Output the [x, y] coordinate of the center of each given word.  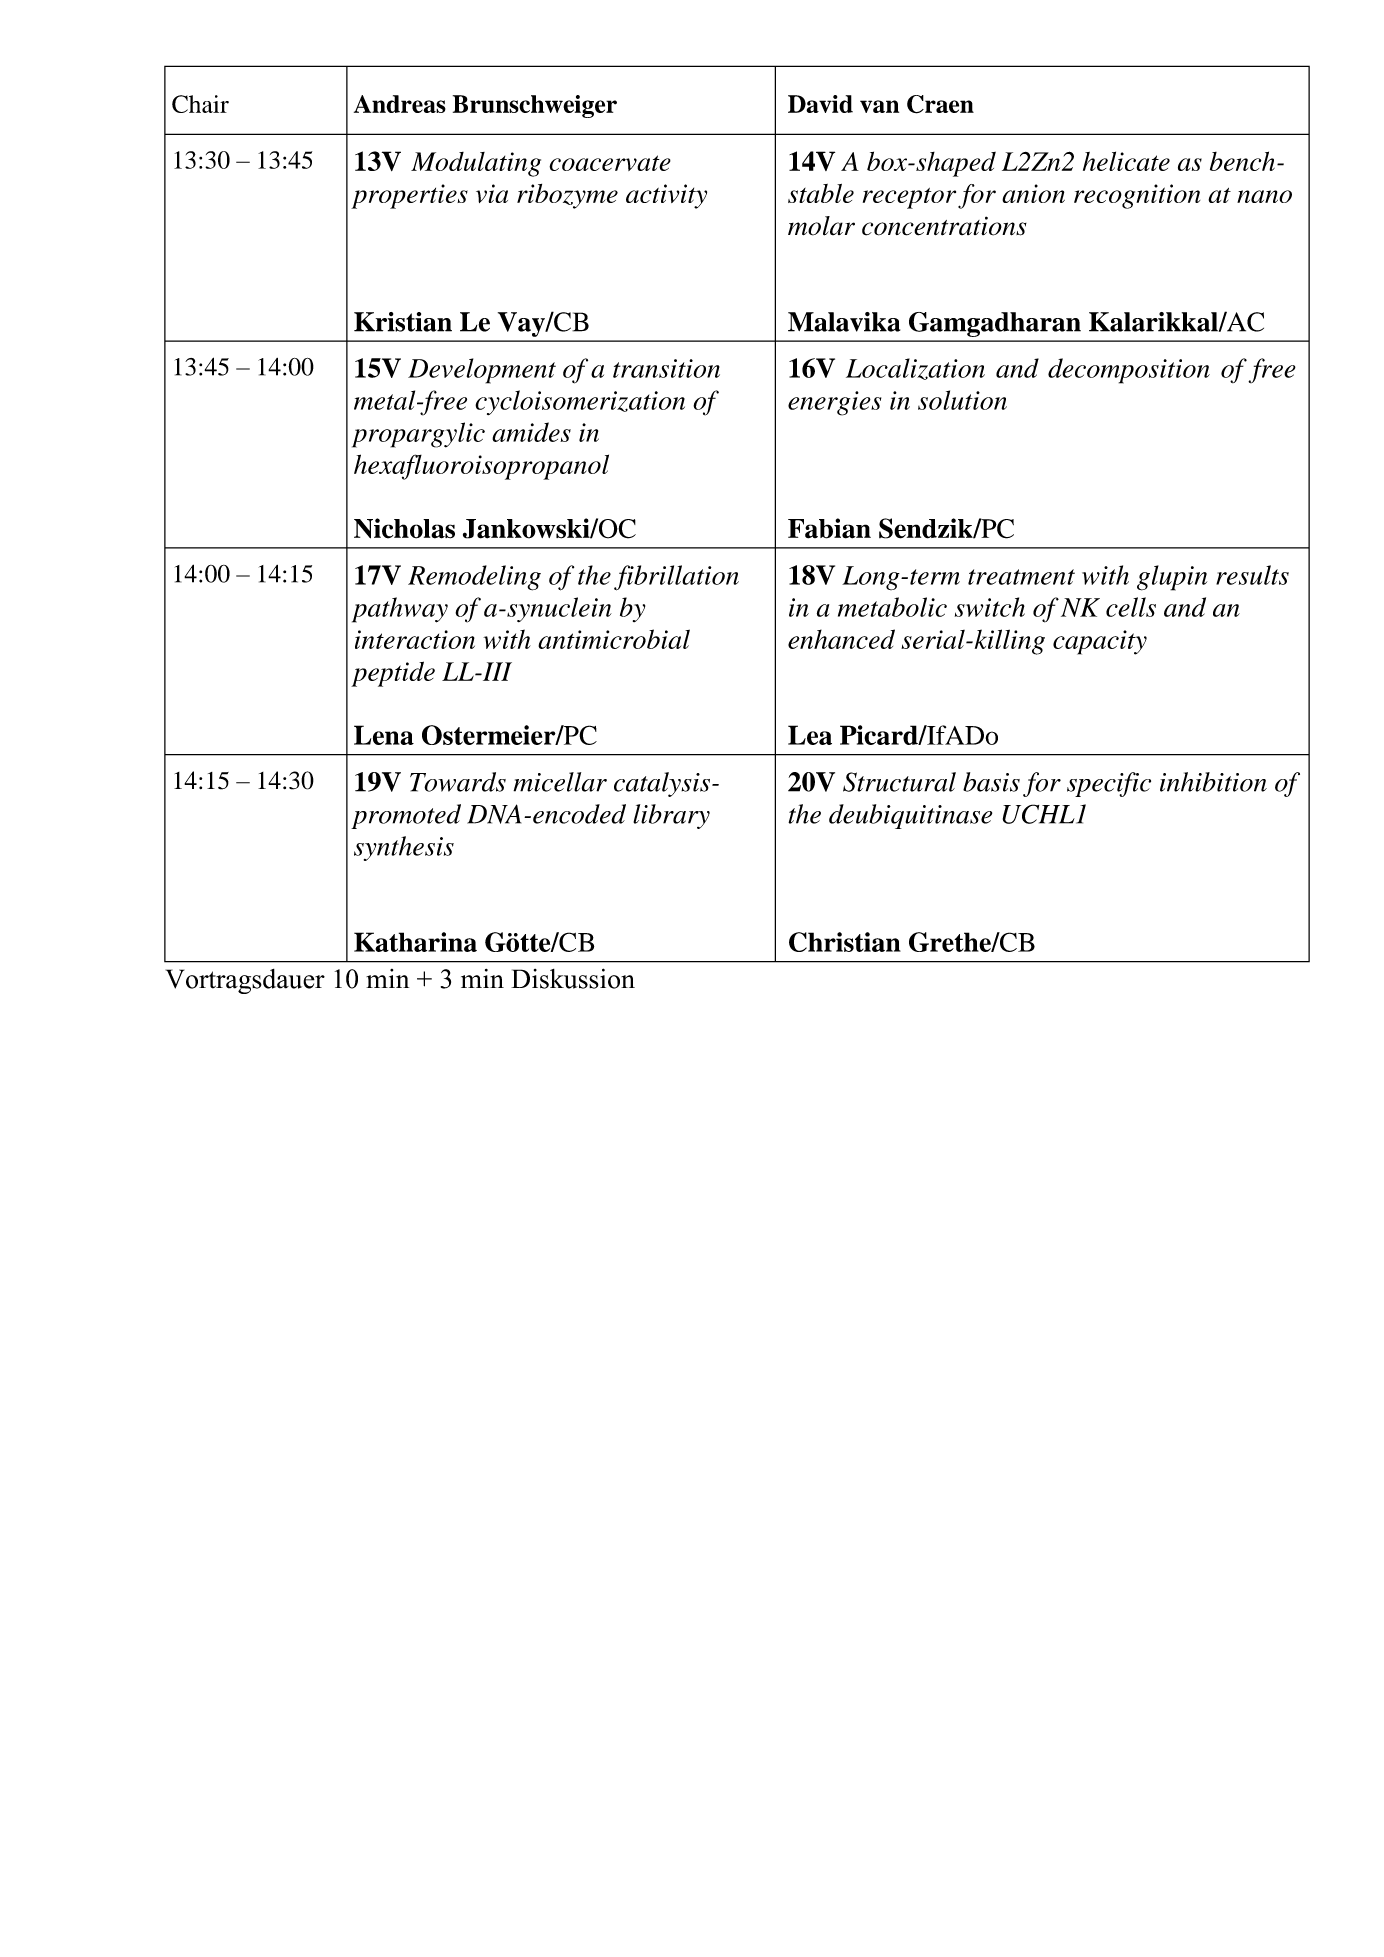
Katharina [415, 942]
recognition [1137, 196]
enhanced [841, 639]
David [820, 104]
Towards [458, 782]
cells [1131, 607]
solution [962, 400]
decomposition [1129, 371]
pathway [400, 610]
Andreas [400, 104]
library [671, 816]
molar [821, 226]
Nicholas [404, 528]
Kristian [403, 322]
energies [834, 403]
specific [1109, 784]
